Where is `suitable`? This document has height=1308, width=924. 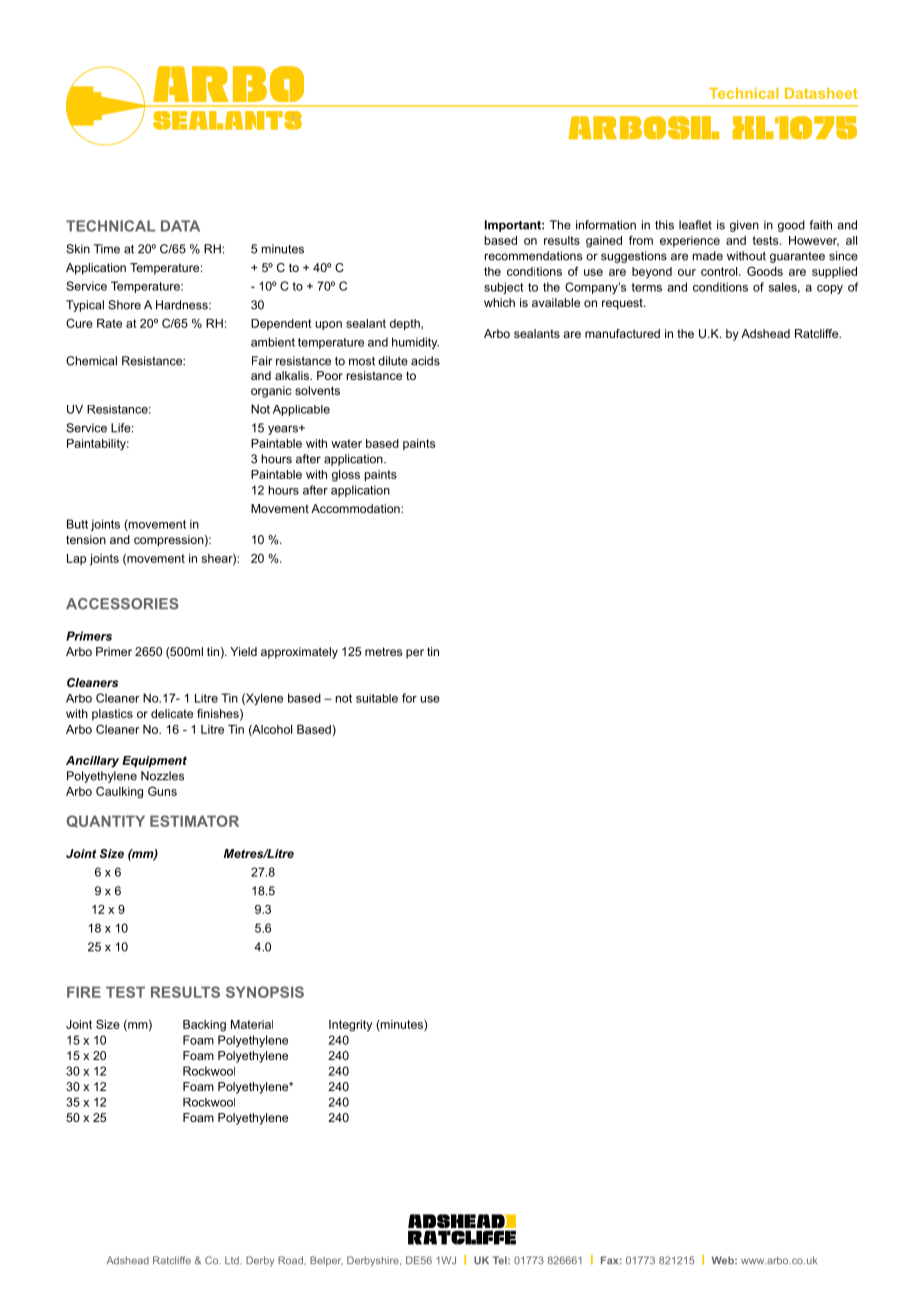
suitable is located at coordinates (377, 698).
